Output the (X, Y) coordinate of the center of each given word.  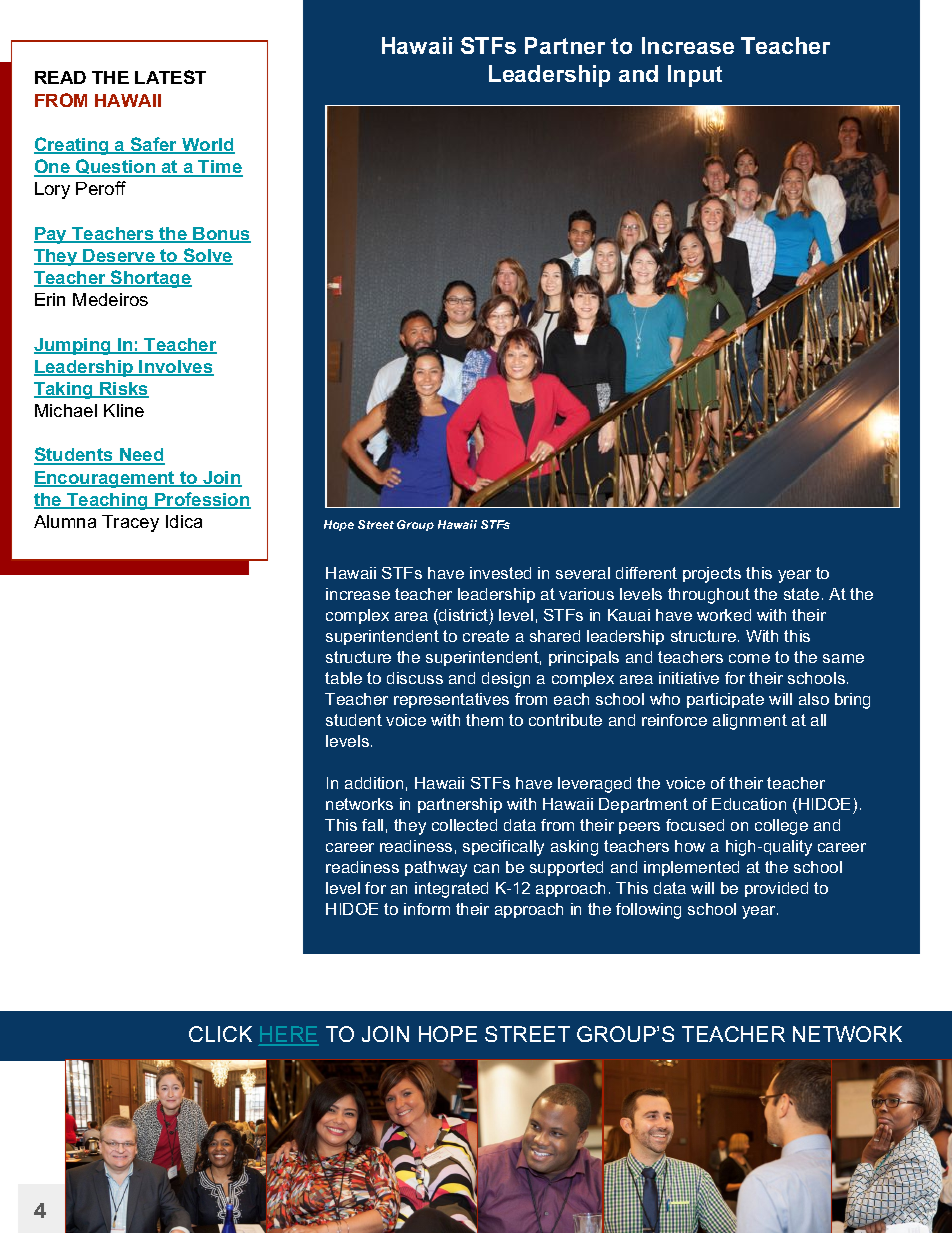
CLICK (220, 1034)
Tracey (130, 523)
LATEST (170, 77)
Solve (207, 256)
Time (220, 168)
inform (427, 909)
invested (500, 573)
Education (749, 804)
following (648, 911)
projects (712, 575)
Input (695, 76)
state (801, 594)
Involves (176, 368)
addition (374, 783)
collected (464, 825)
